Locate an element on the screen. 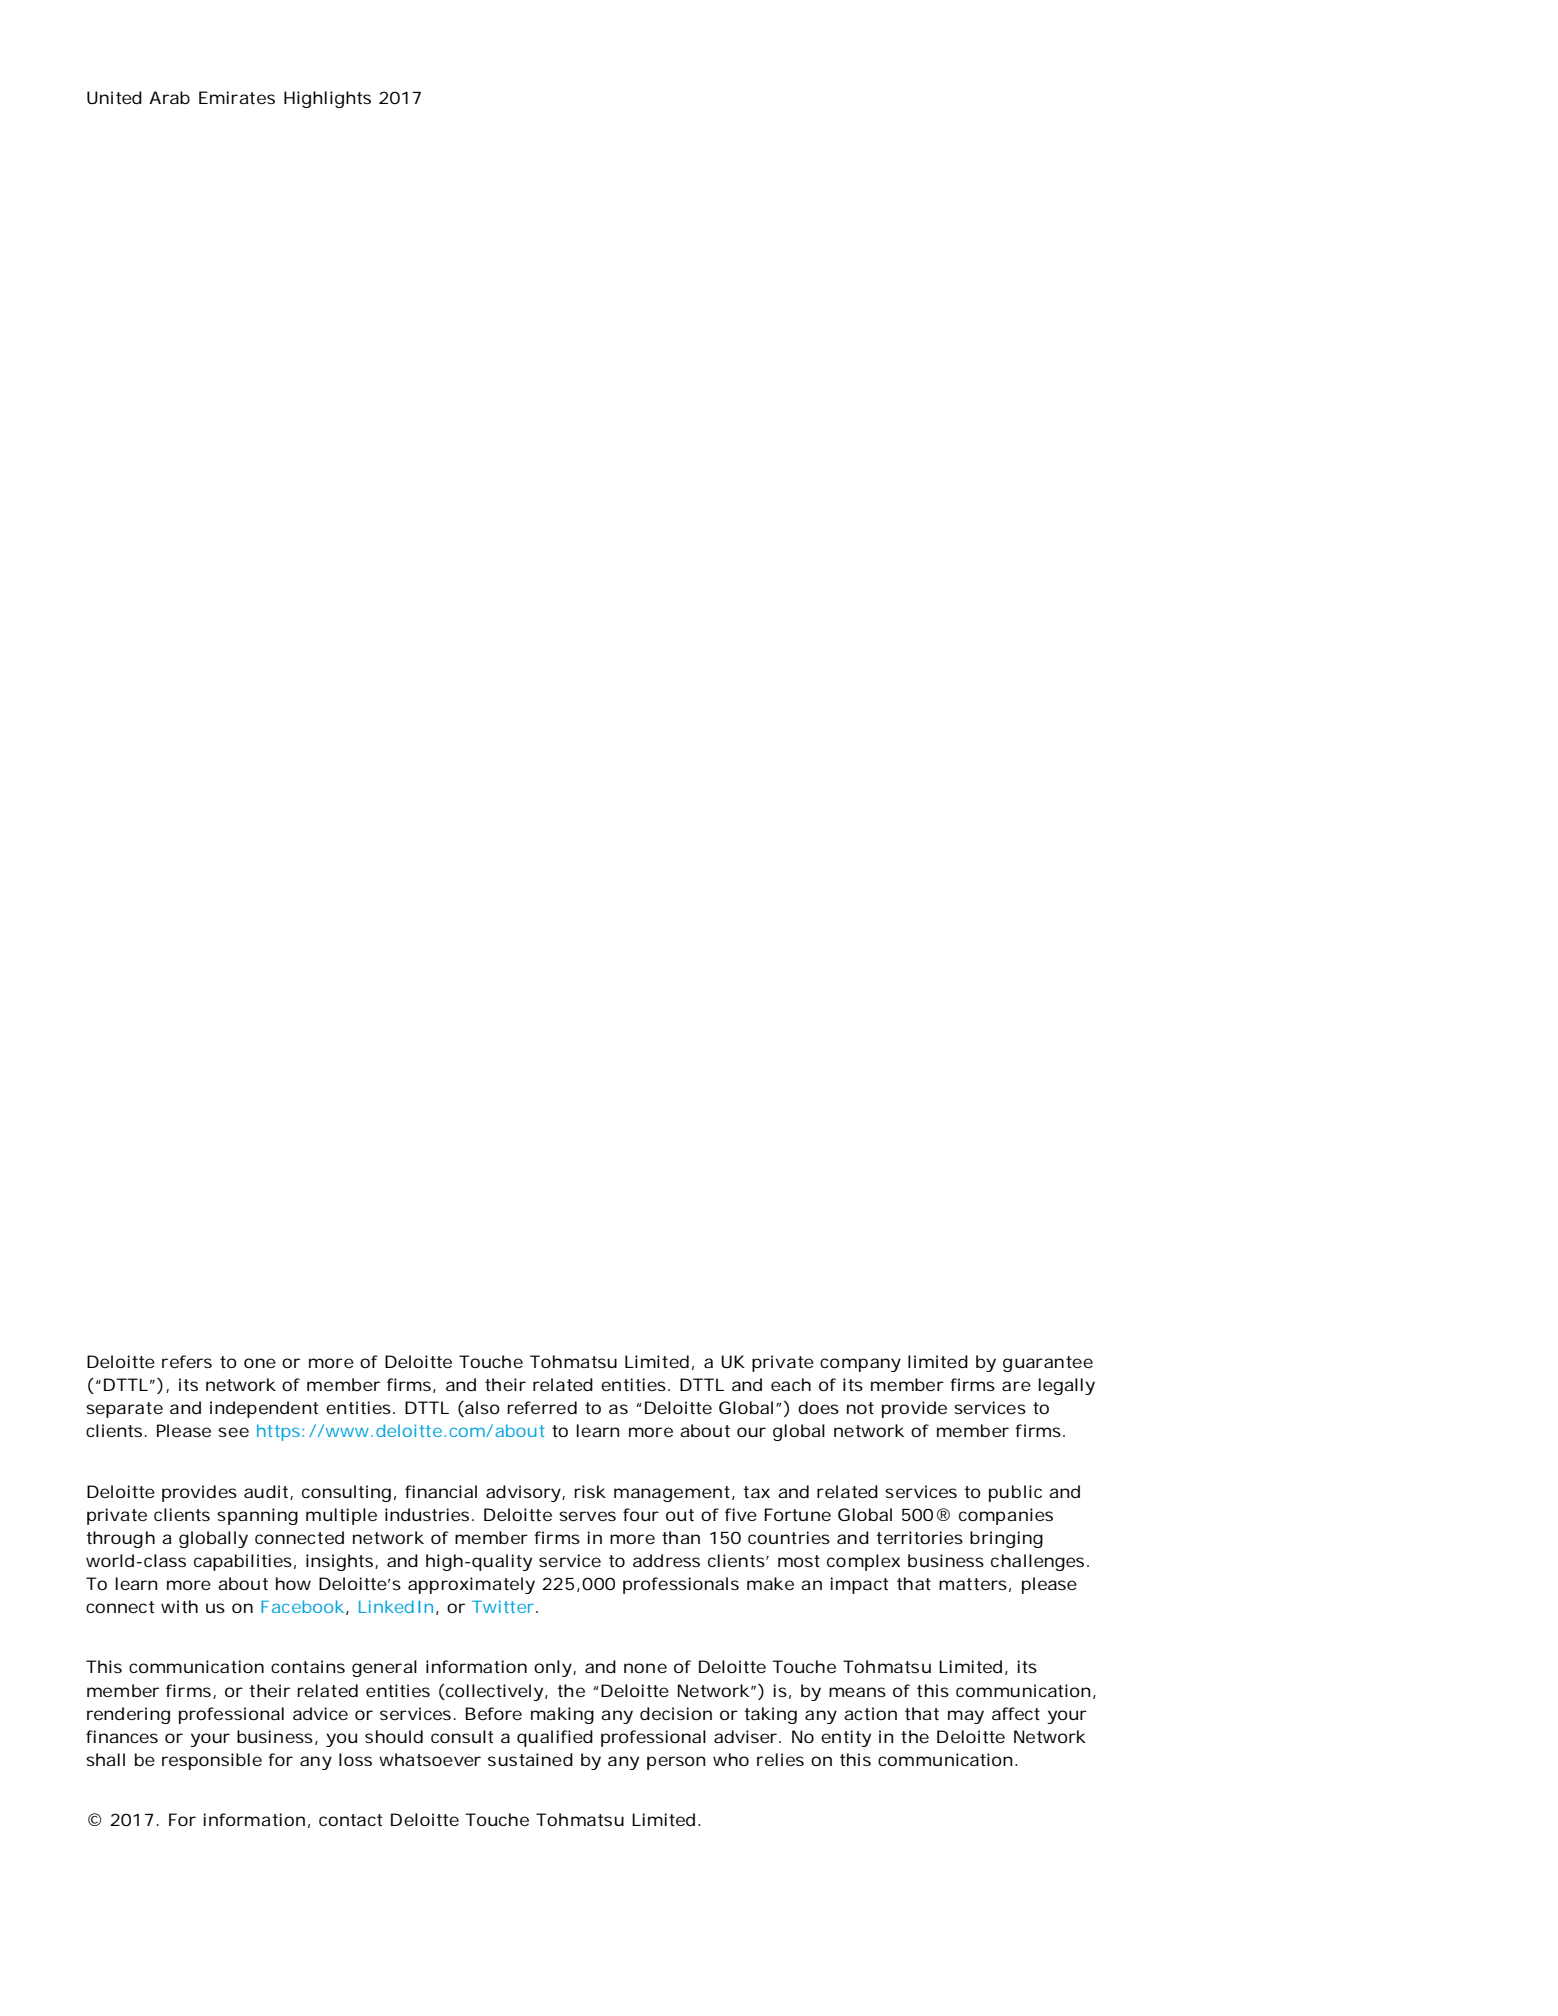 Image resolution: width=1558 pixels, height=2016 pixels. see is located at coordinates (233, 1432).
